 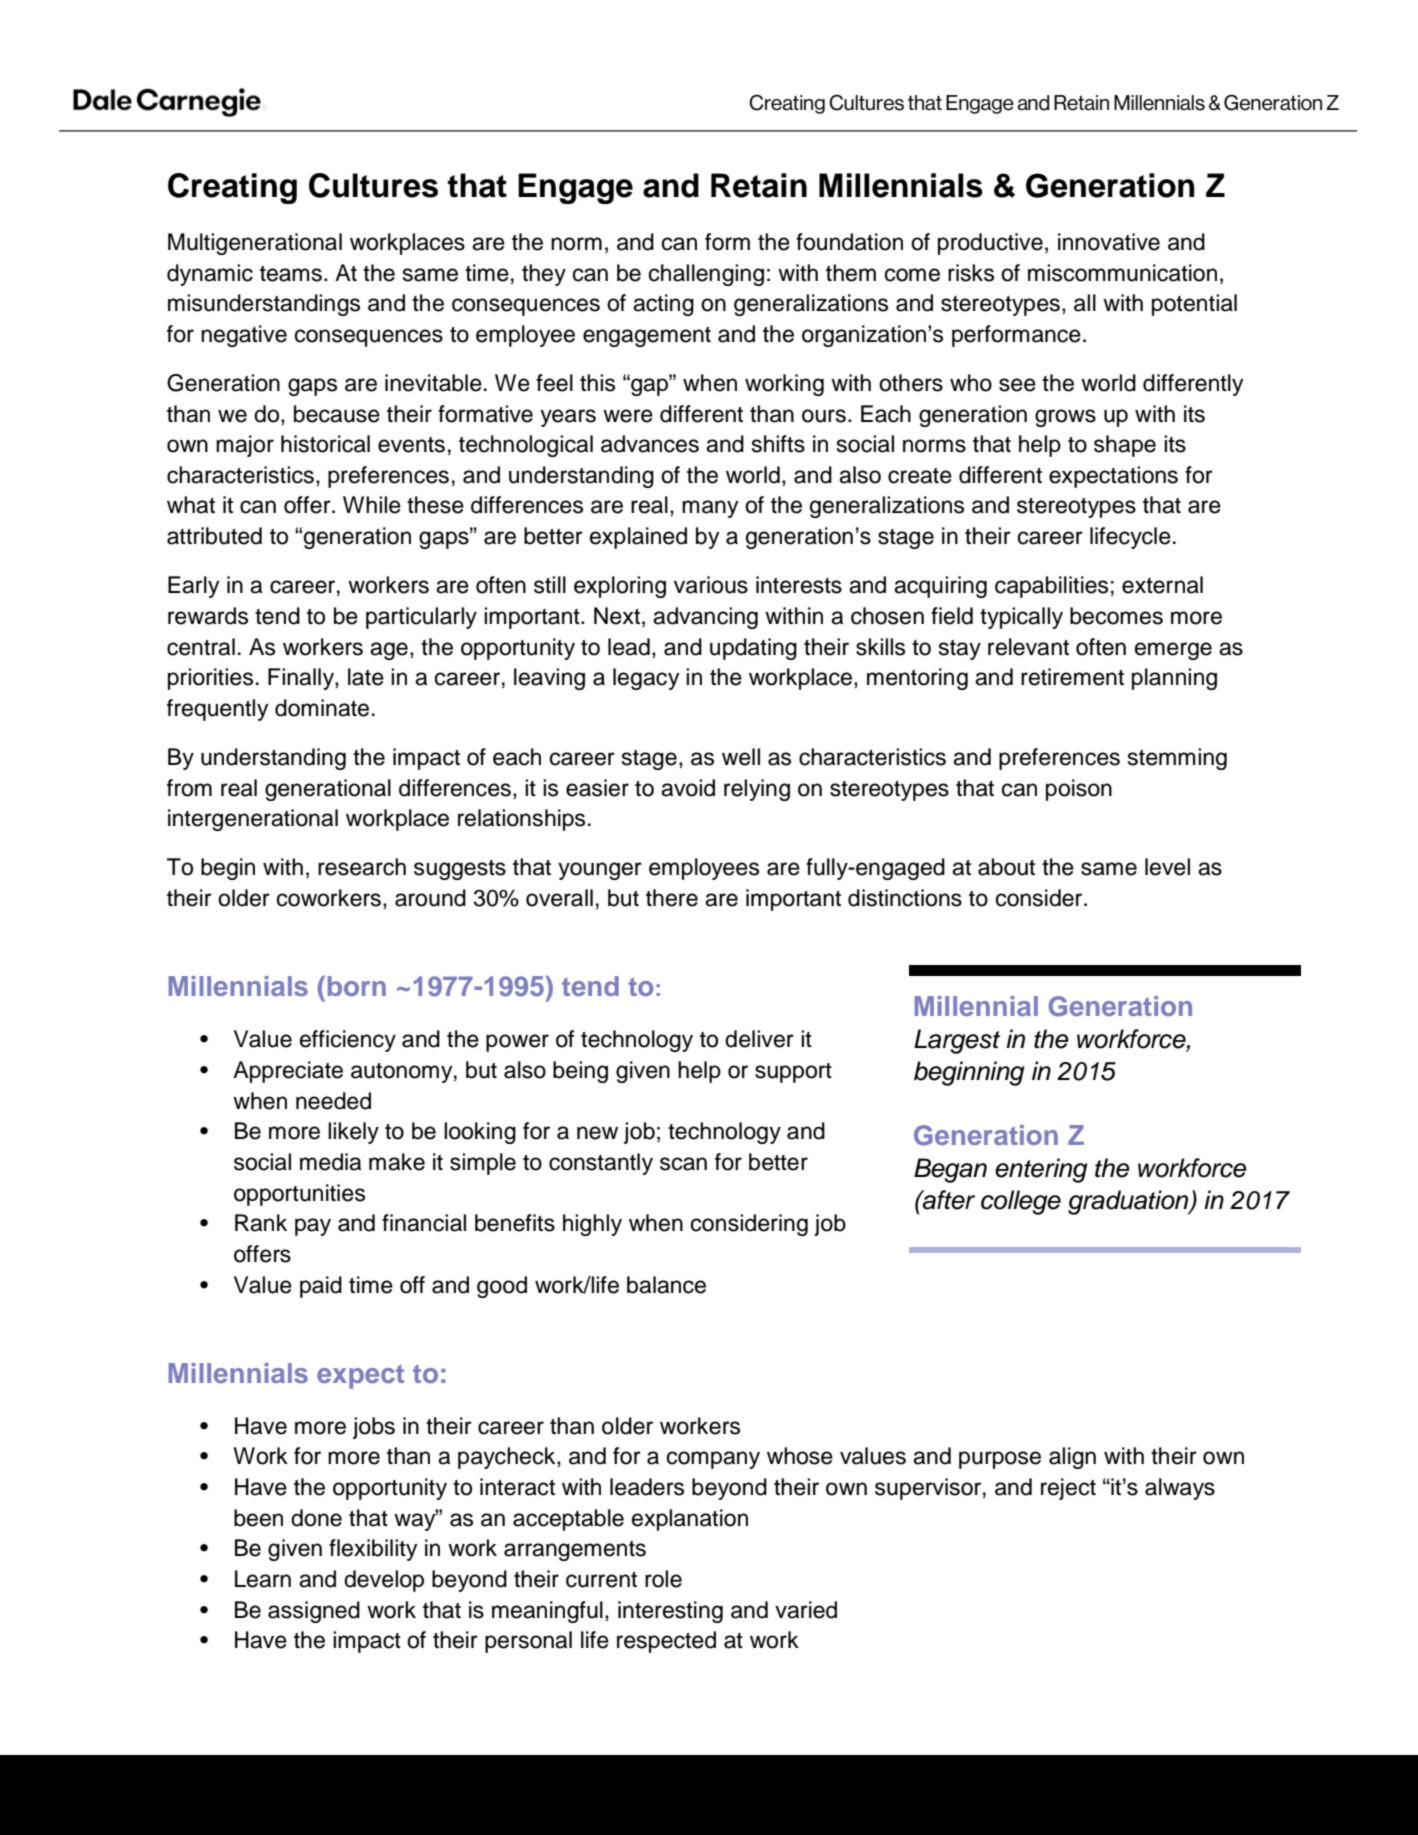 What do you see at coordinates (314, 1612) in the page?
I see `assigned` at bounding box center [314, 1612].
